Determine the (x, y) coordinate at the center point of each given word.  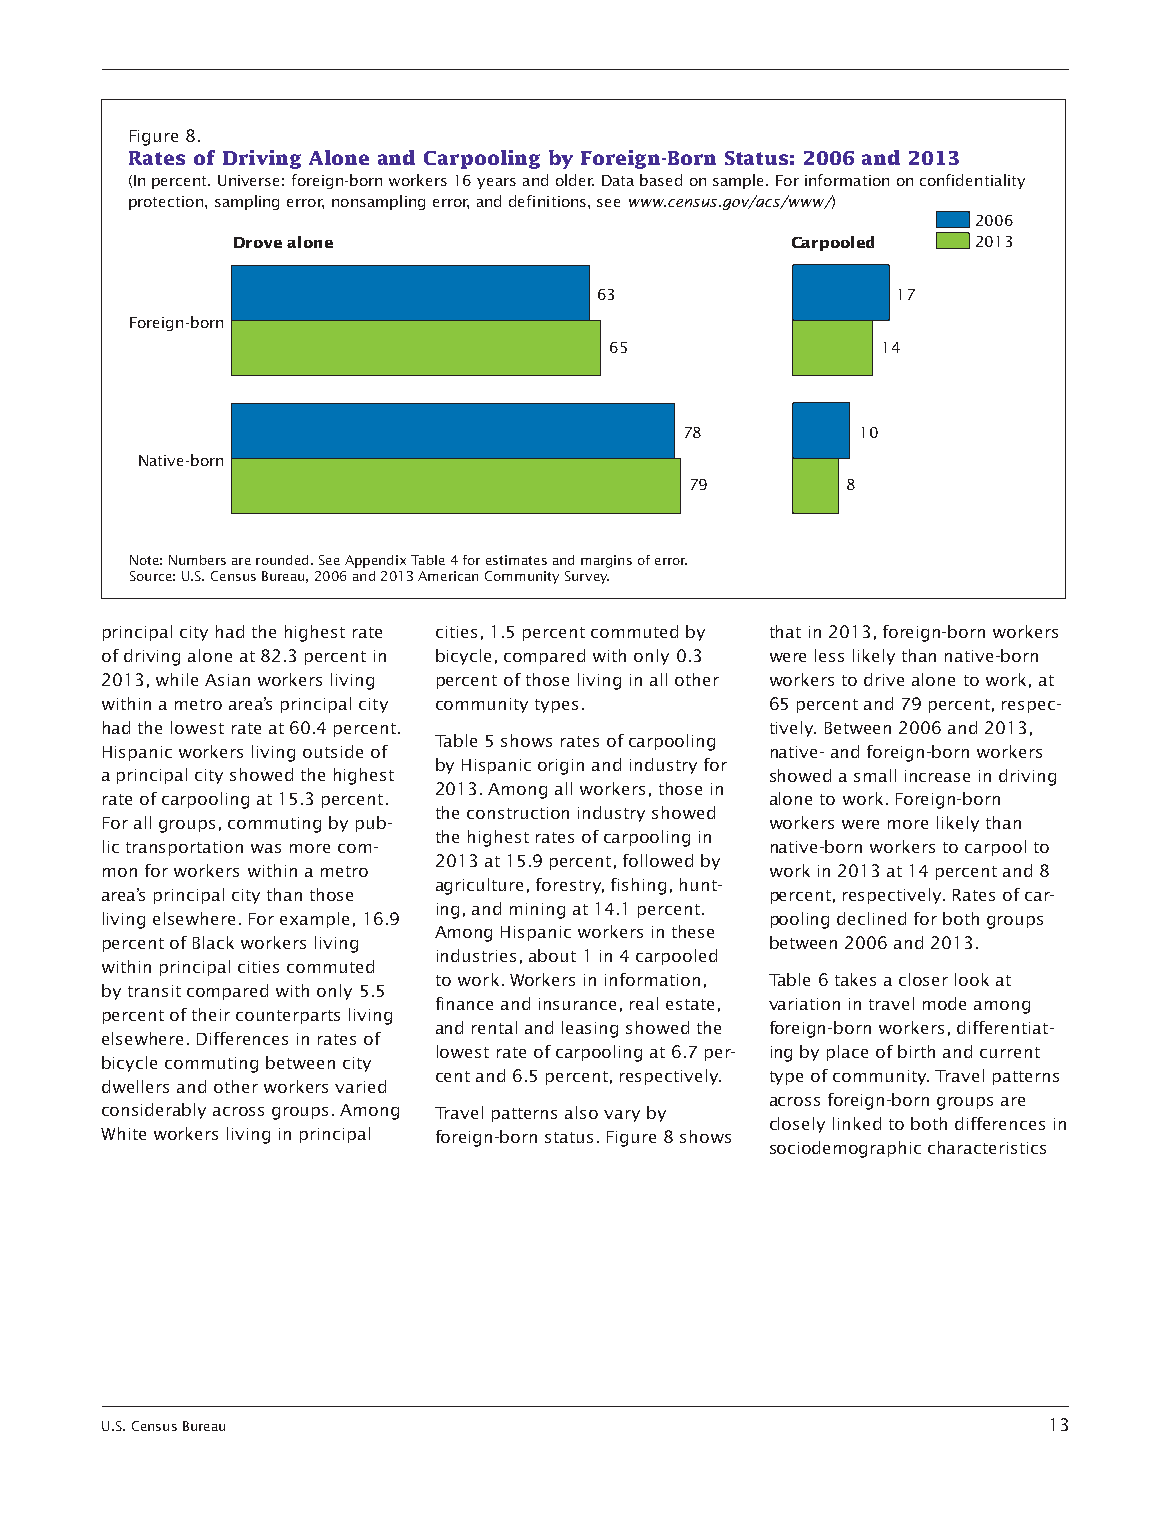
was (266, 848)
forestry (570, 886)
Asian (227, 680)
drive (884, 679)
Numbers (197, 560)
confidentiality (972, 181)
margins (606, 561)
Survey (587, 577)
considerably (154, 1111)
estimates (516, 560)
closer (923, 979)
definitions (549, 201)
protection (166, 203)
